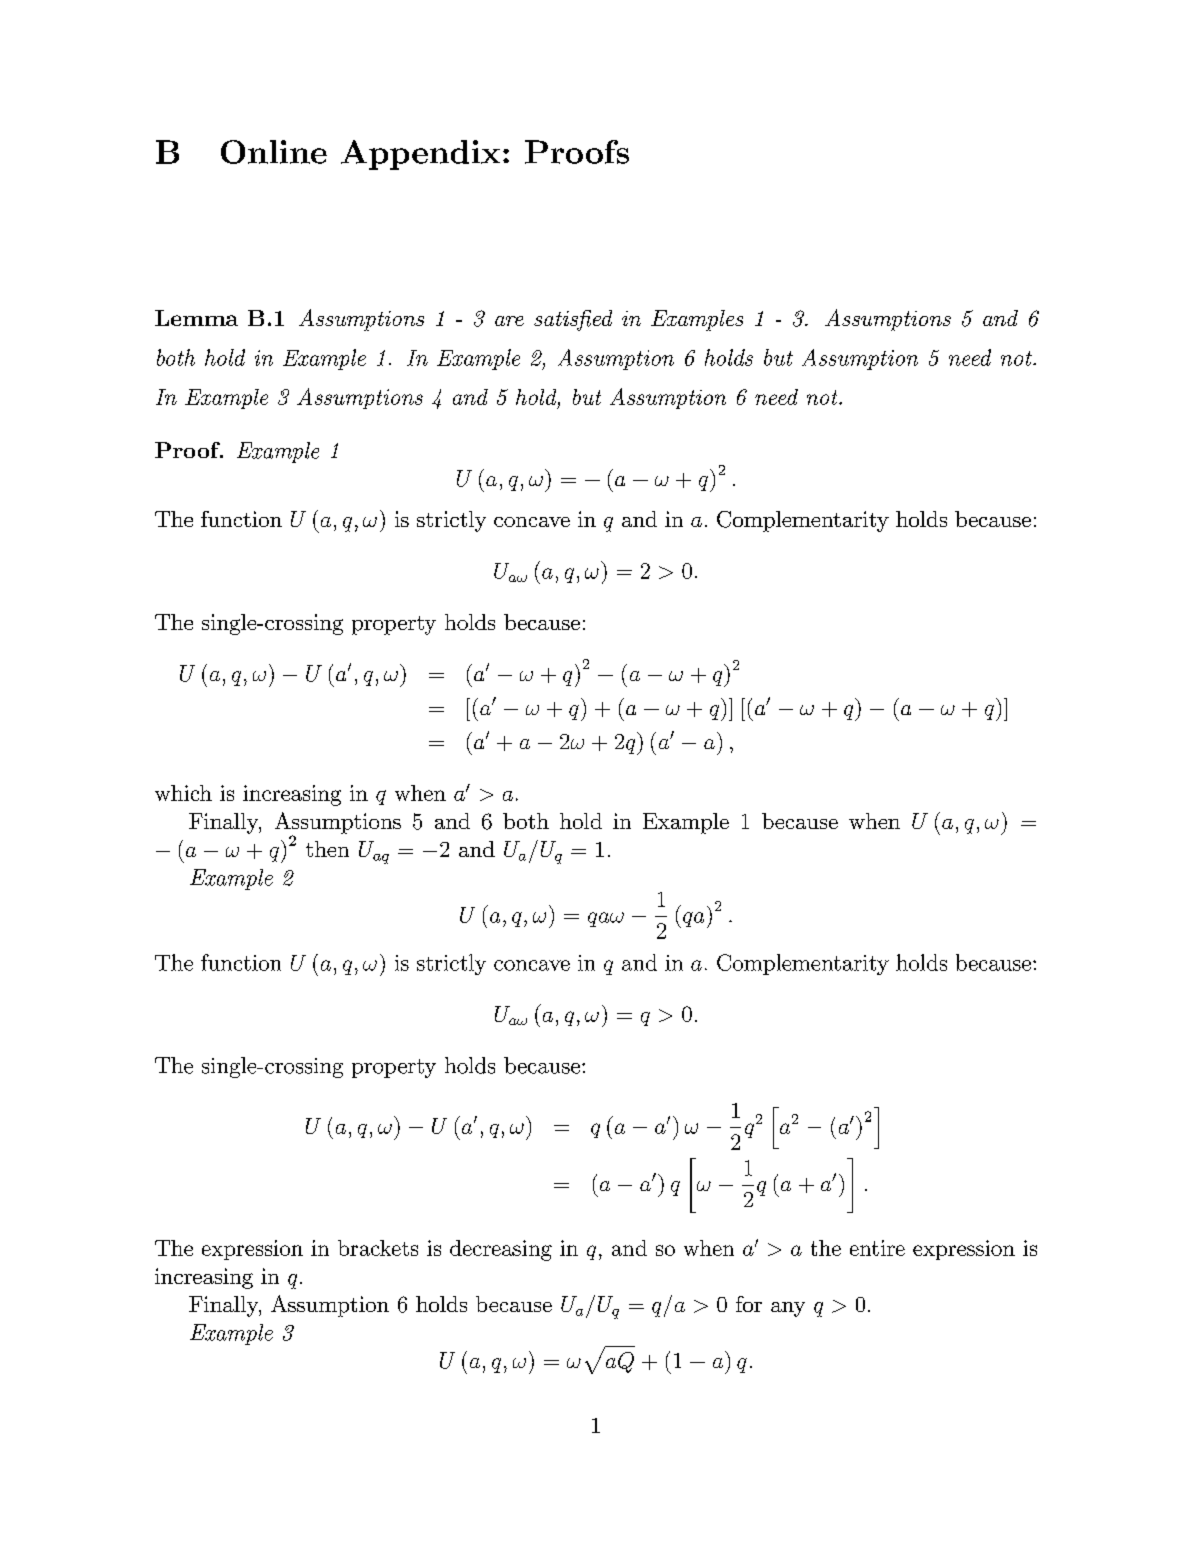  I want to click on then, so click(327, 849).
